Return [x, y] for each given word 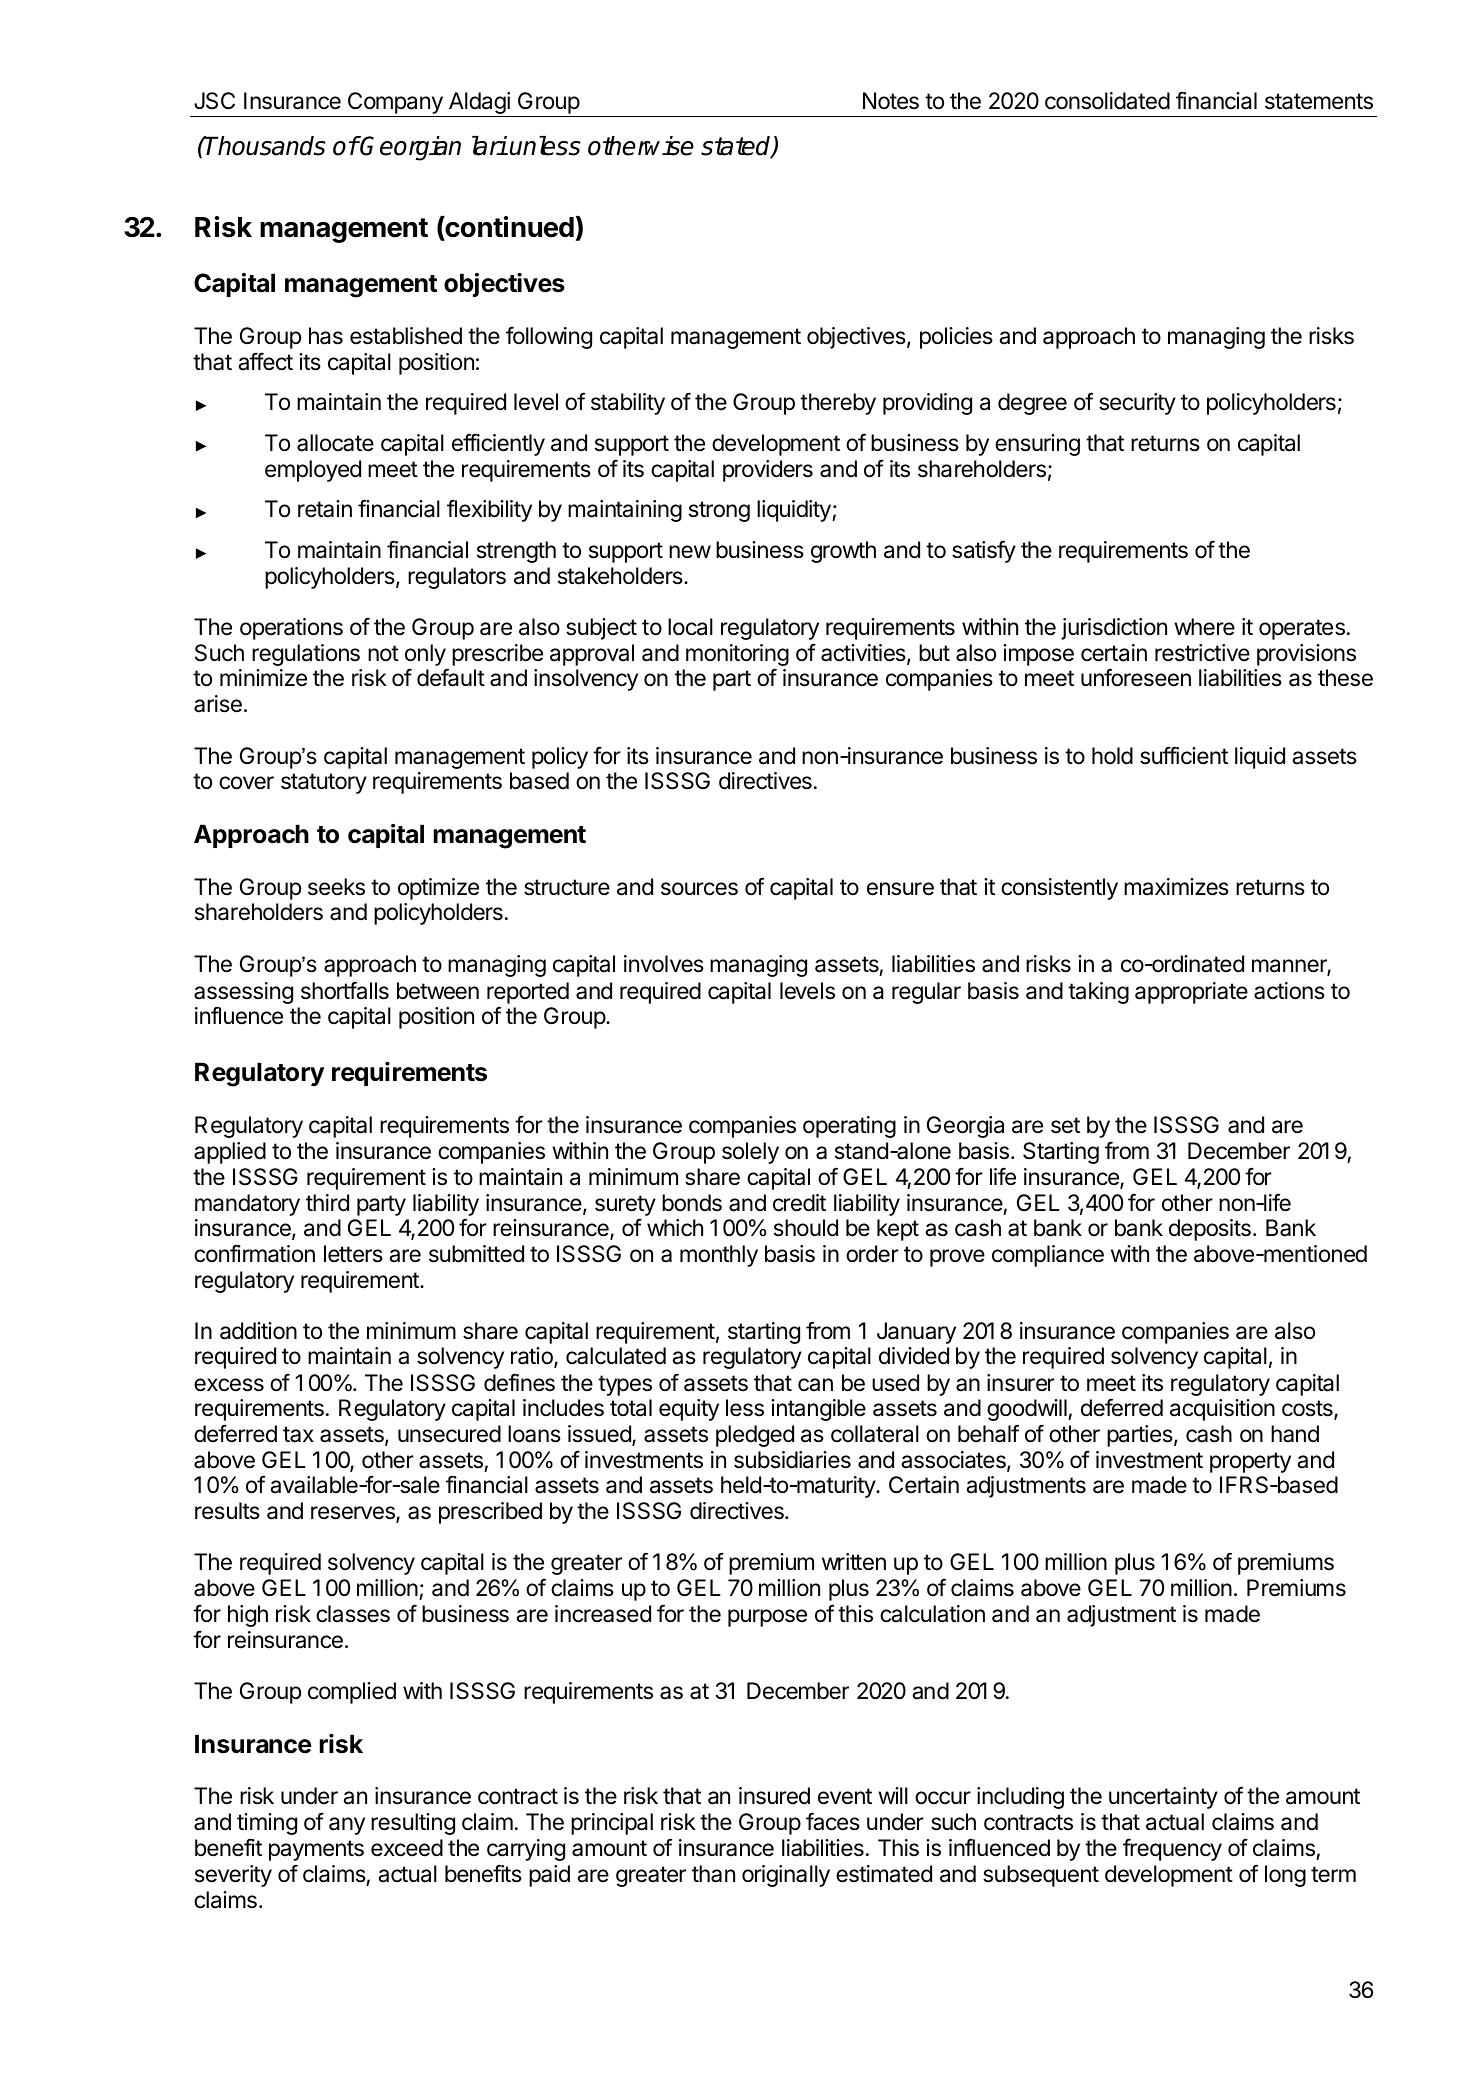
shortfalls [345, 990]
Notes [891, 101]
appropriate [1191, 993]
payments [316, 1850]
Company [395, 103]
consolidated [1107, 101]
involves [664, 964]
